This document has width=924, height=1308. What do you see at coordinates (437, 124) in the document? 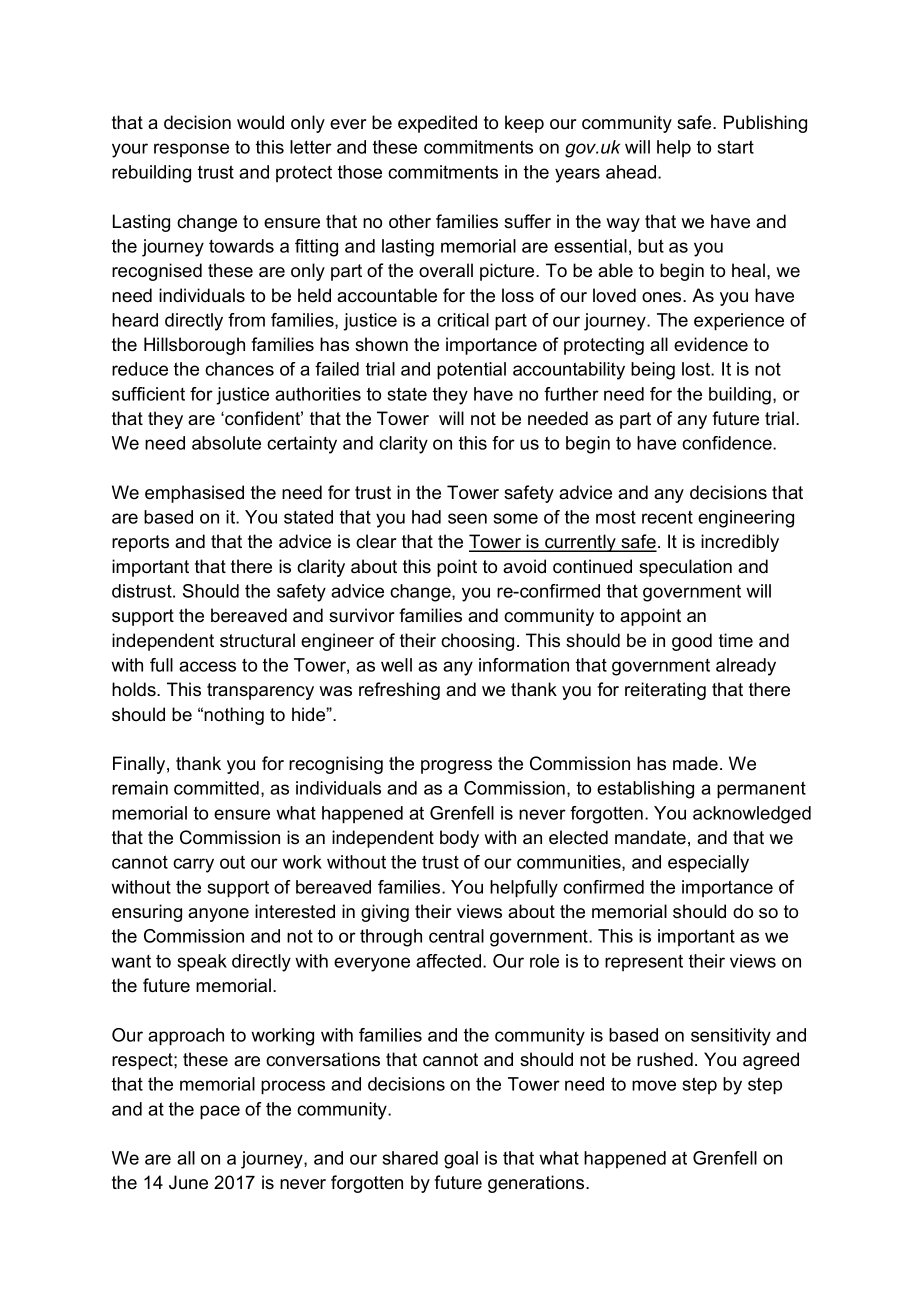
I see `expedited` at bounding box center [437, 124].
